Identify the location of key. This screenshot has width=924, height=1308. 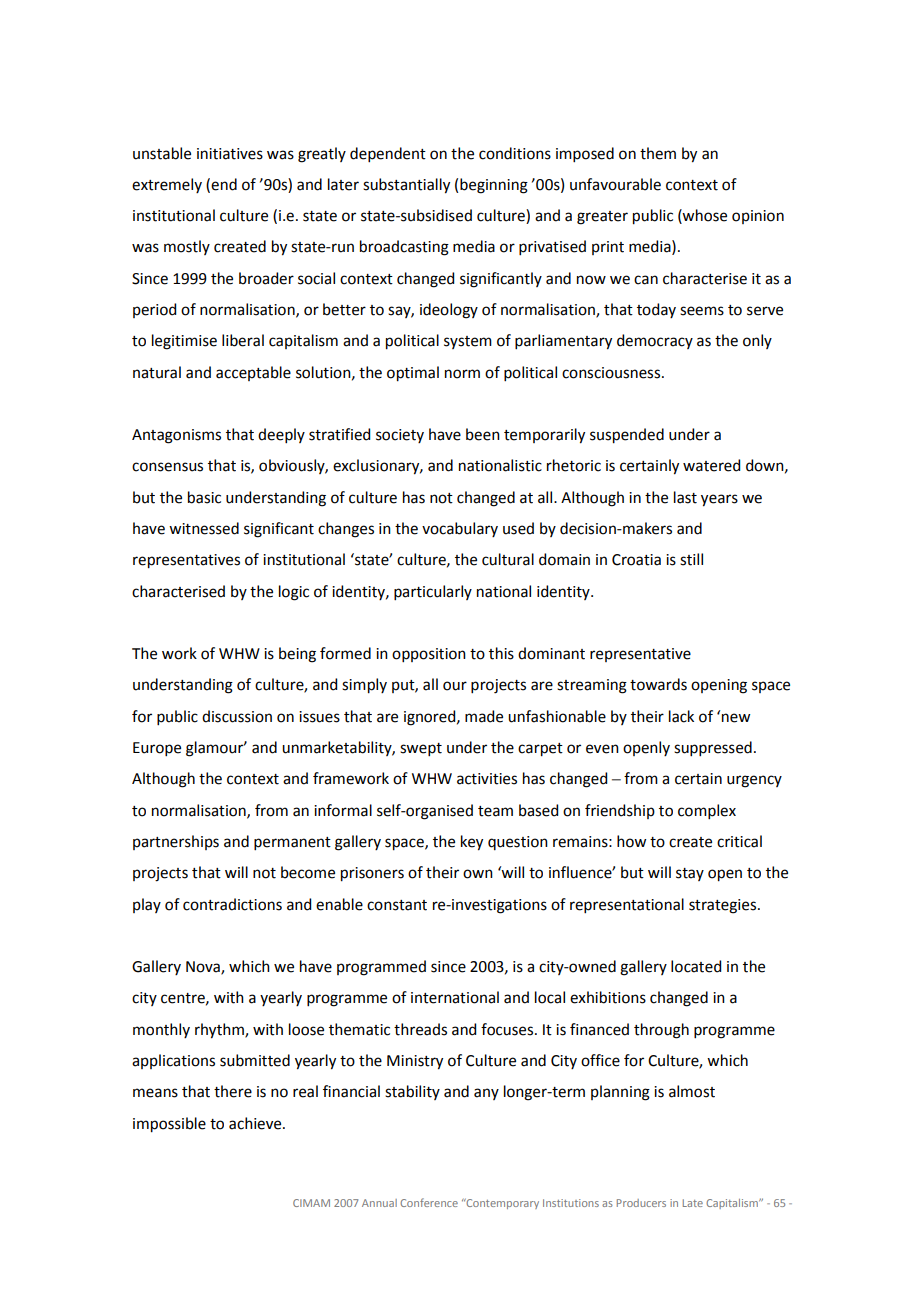
(472, 843).
